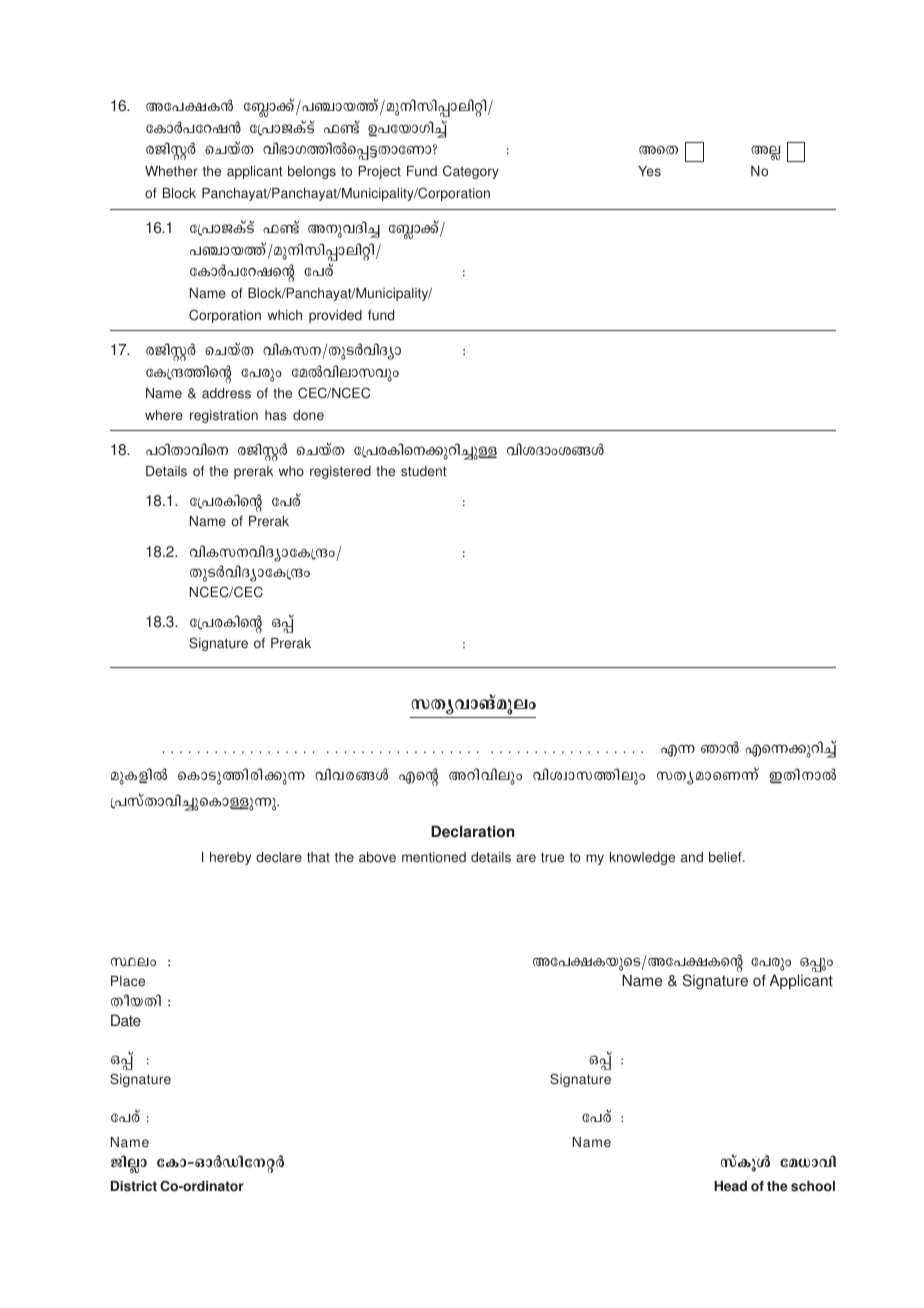 The height and width of the document is (1308, 924). What do you see at coordinates (291, 471) in the document?
I see `who` at bounding box center [291, 471].
